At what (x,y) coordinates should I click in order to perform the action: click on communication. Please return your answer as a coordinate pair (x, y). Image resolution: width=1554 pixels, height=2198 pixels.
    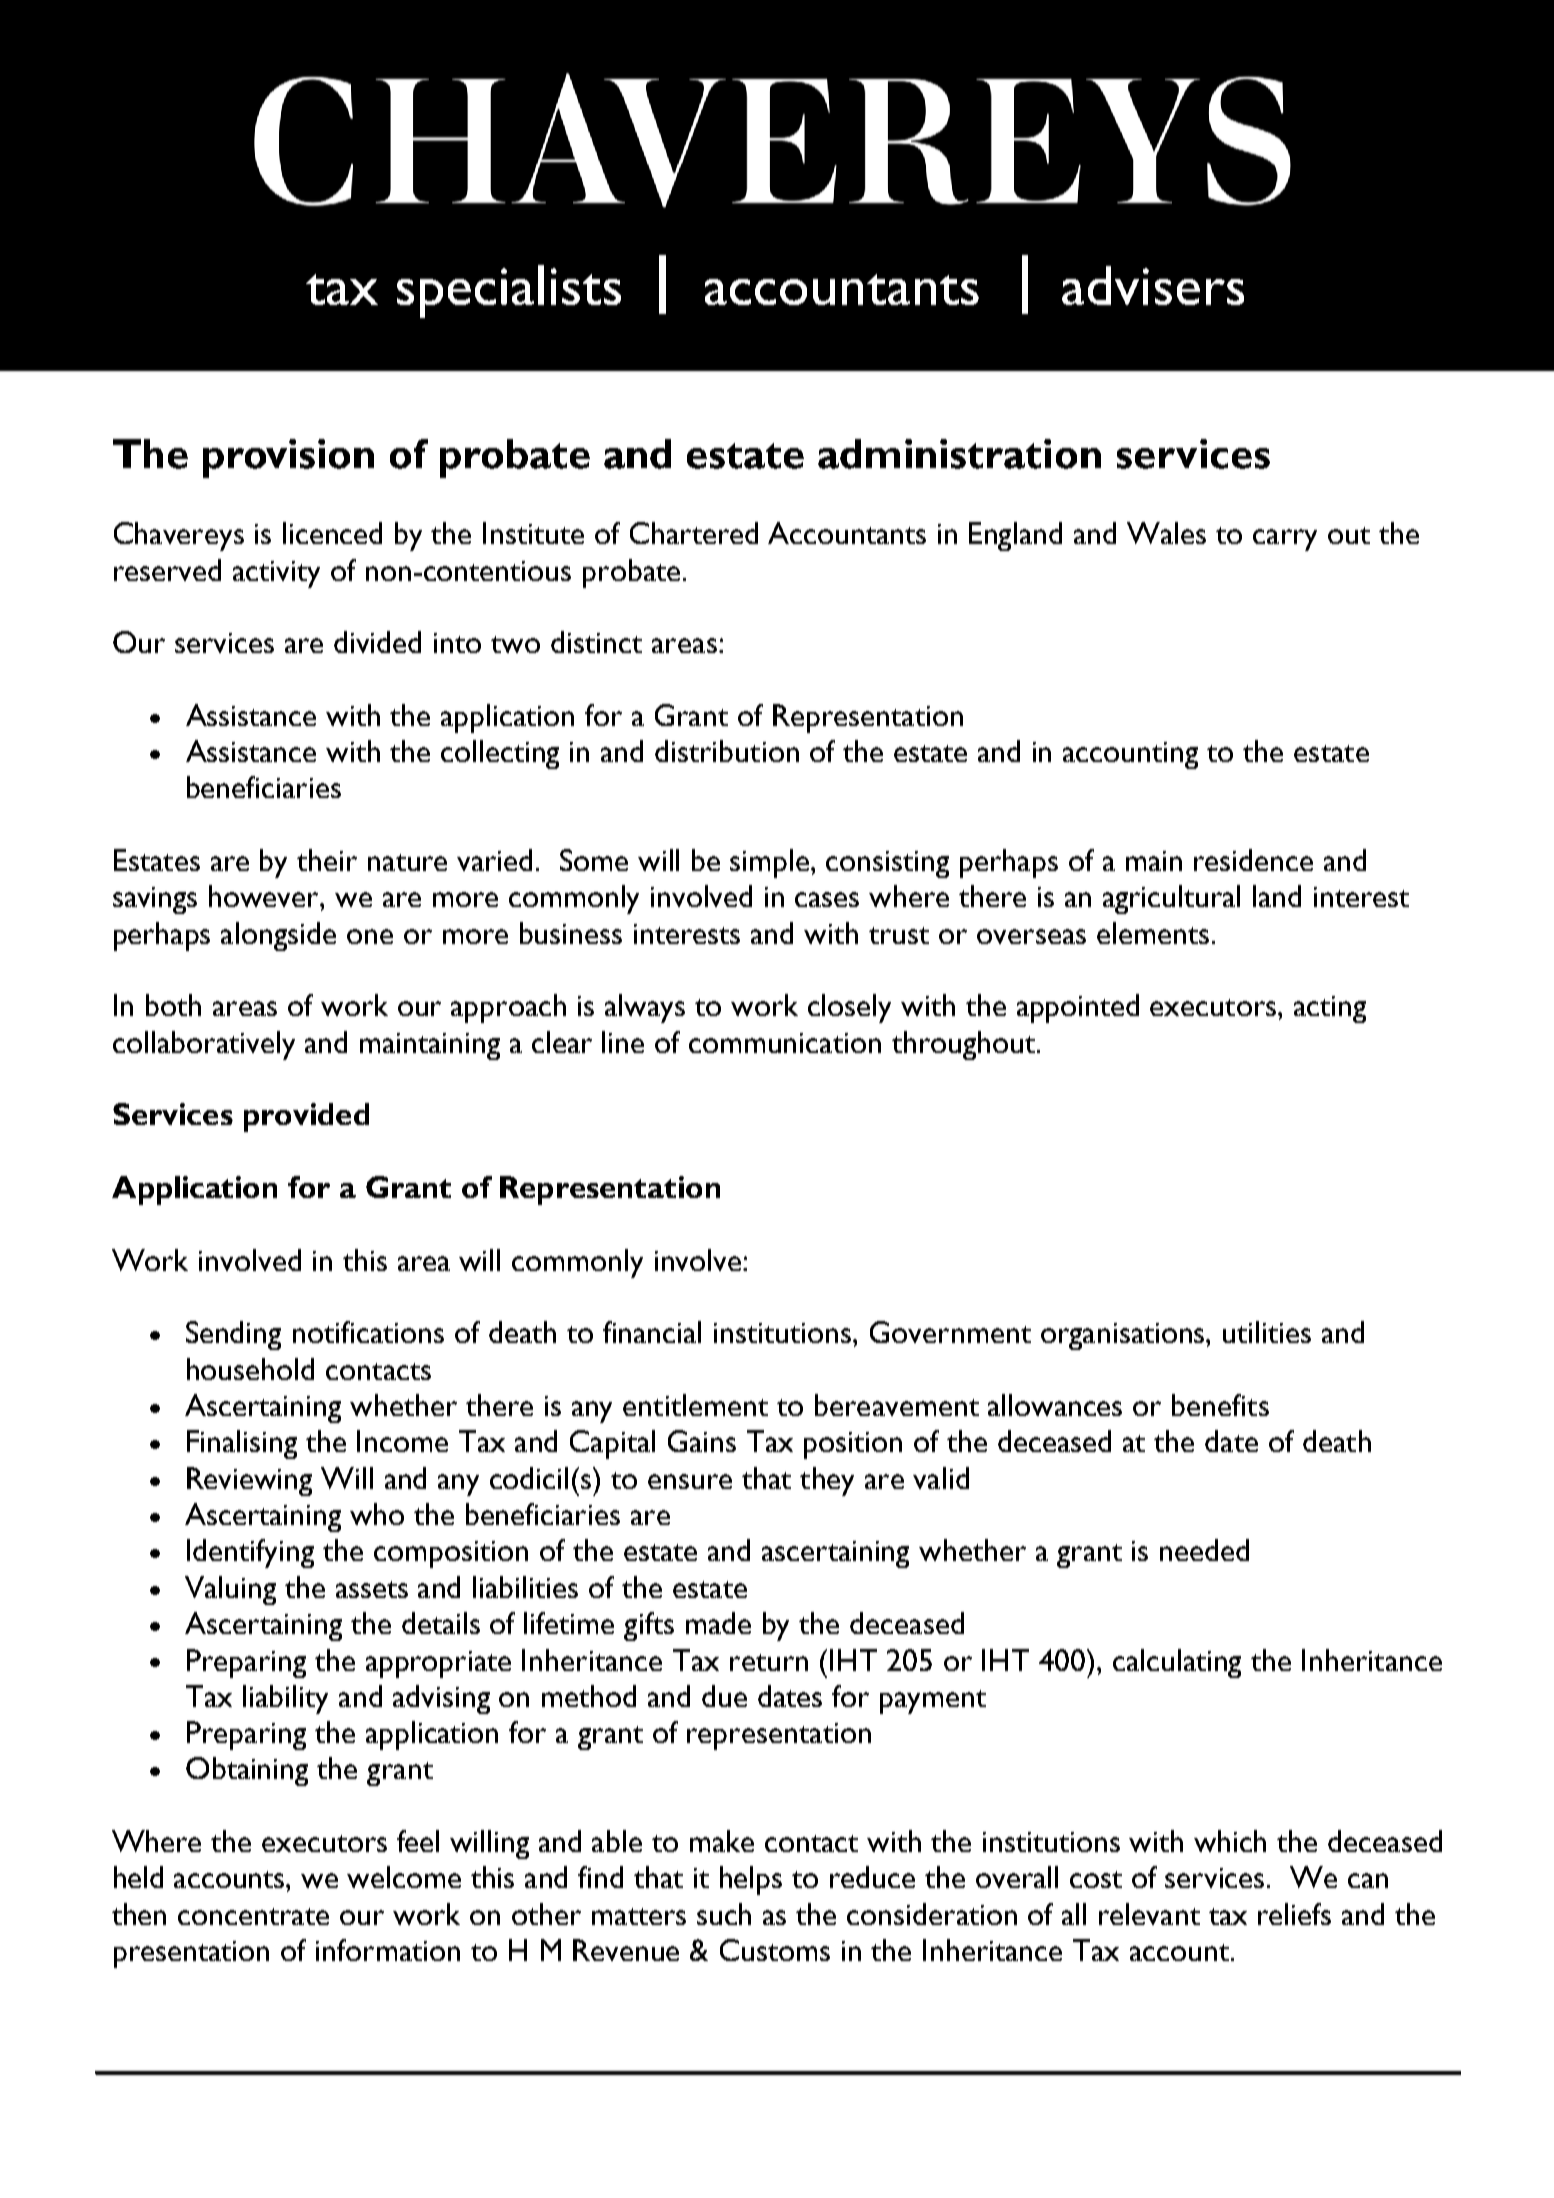
    Looking at the image, I should click on (785, 1043).
